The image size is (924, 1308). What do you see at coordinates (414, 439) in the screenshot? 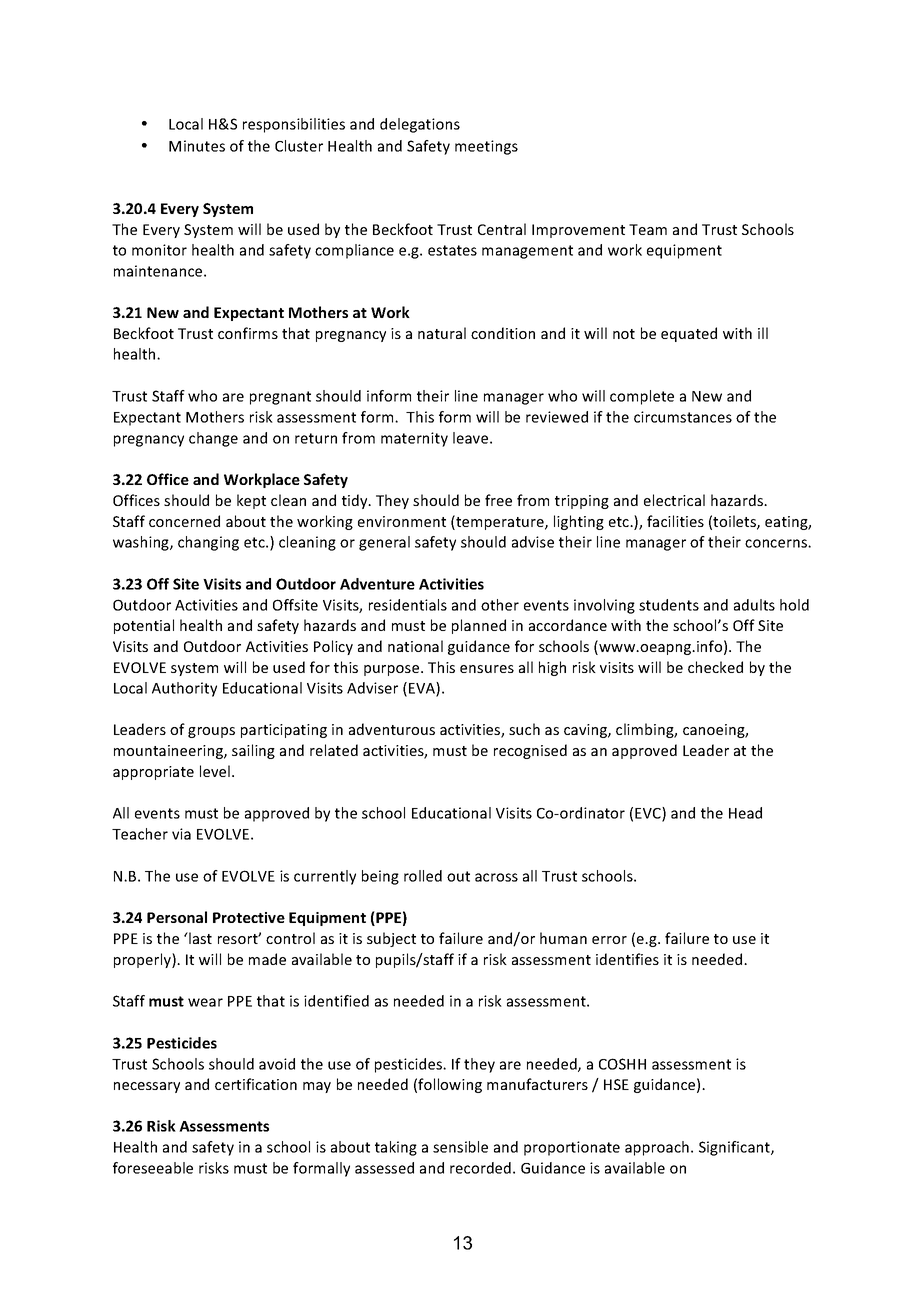
I see `maternity` at bounding box center [414, 439].
